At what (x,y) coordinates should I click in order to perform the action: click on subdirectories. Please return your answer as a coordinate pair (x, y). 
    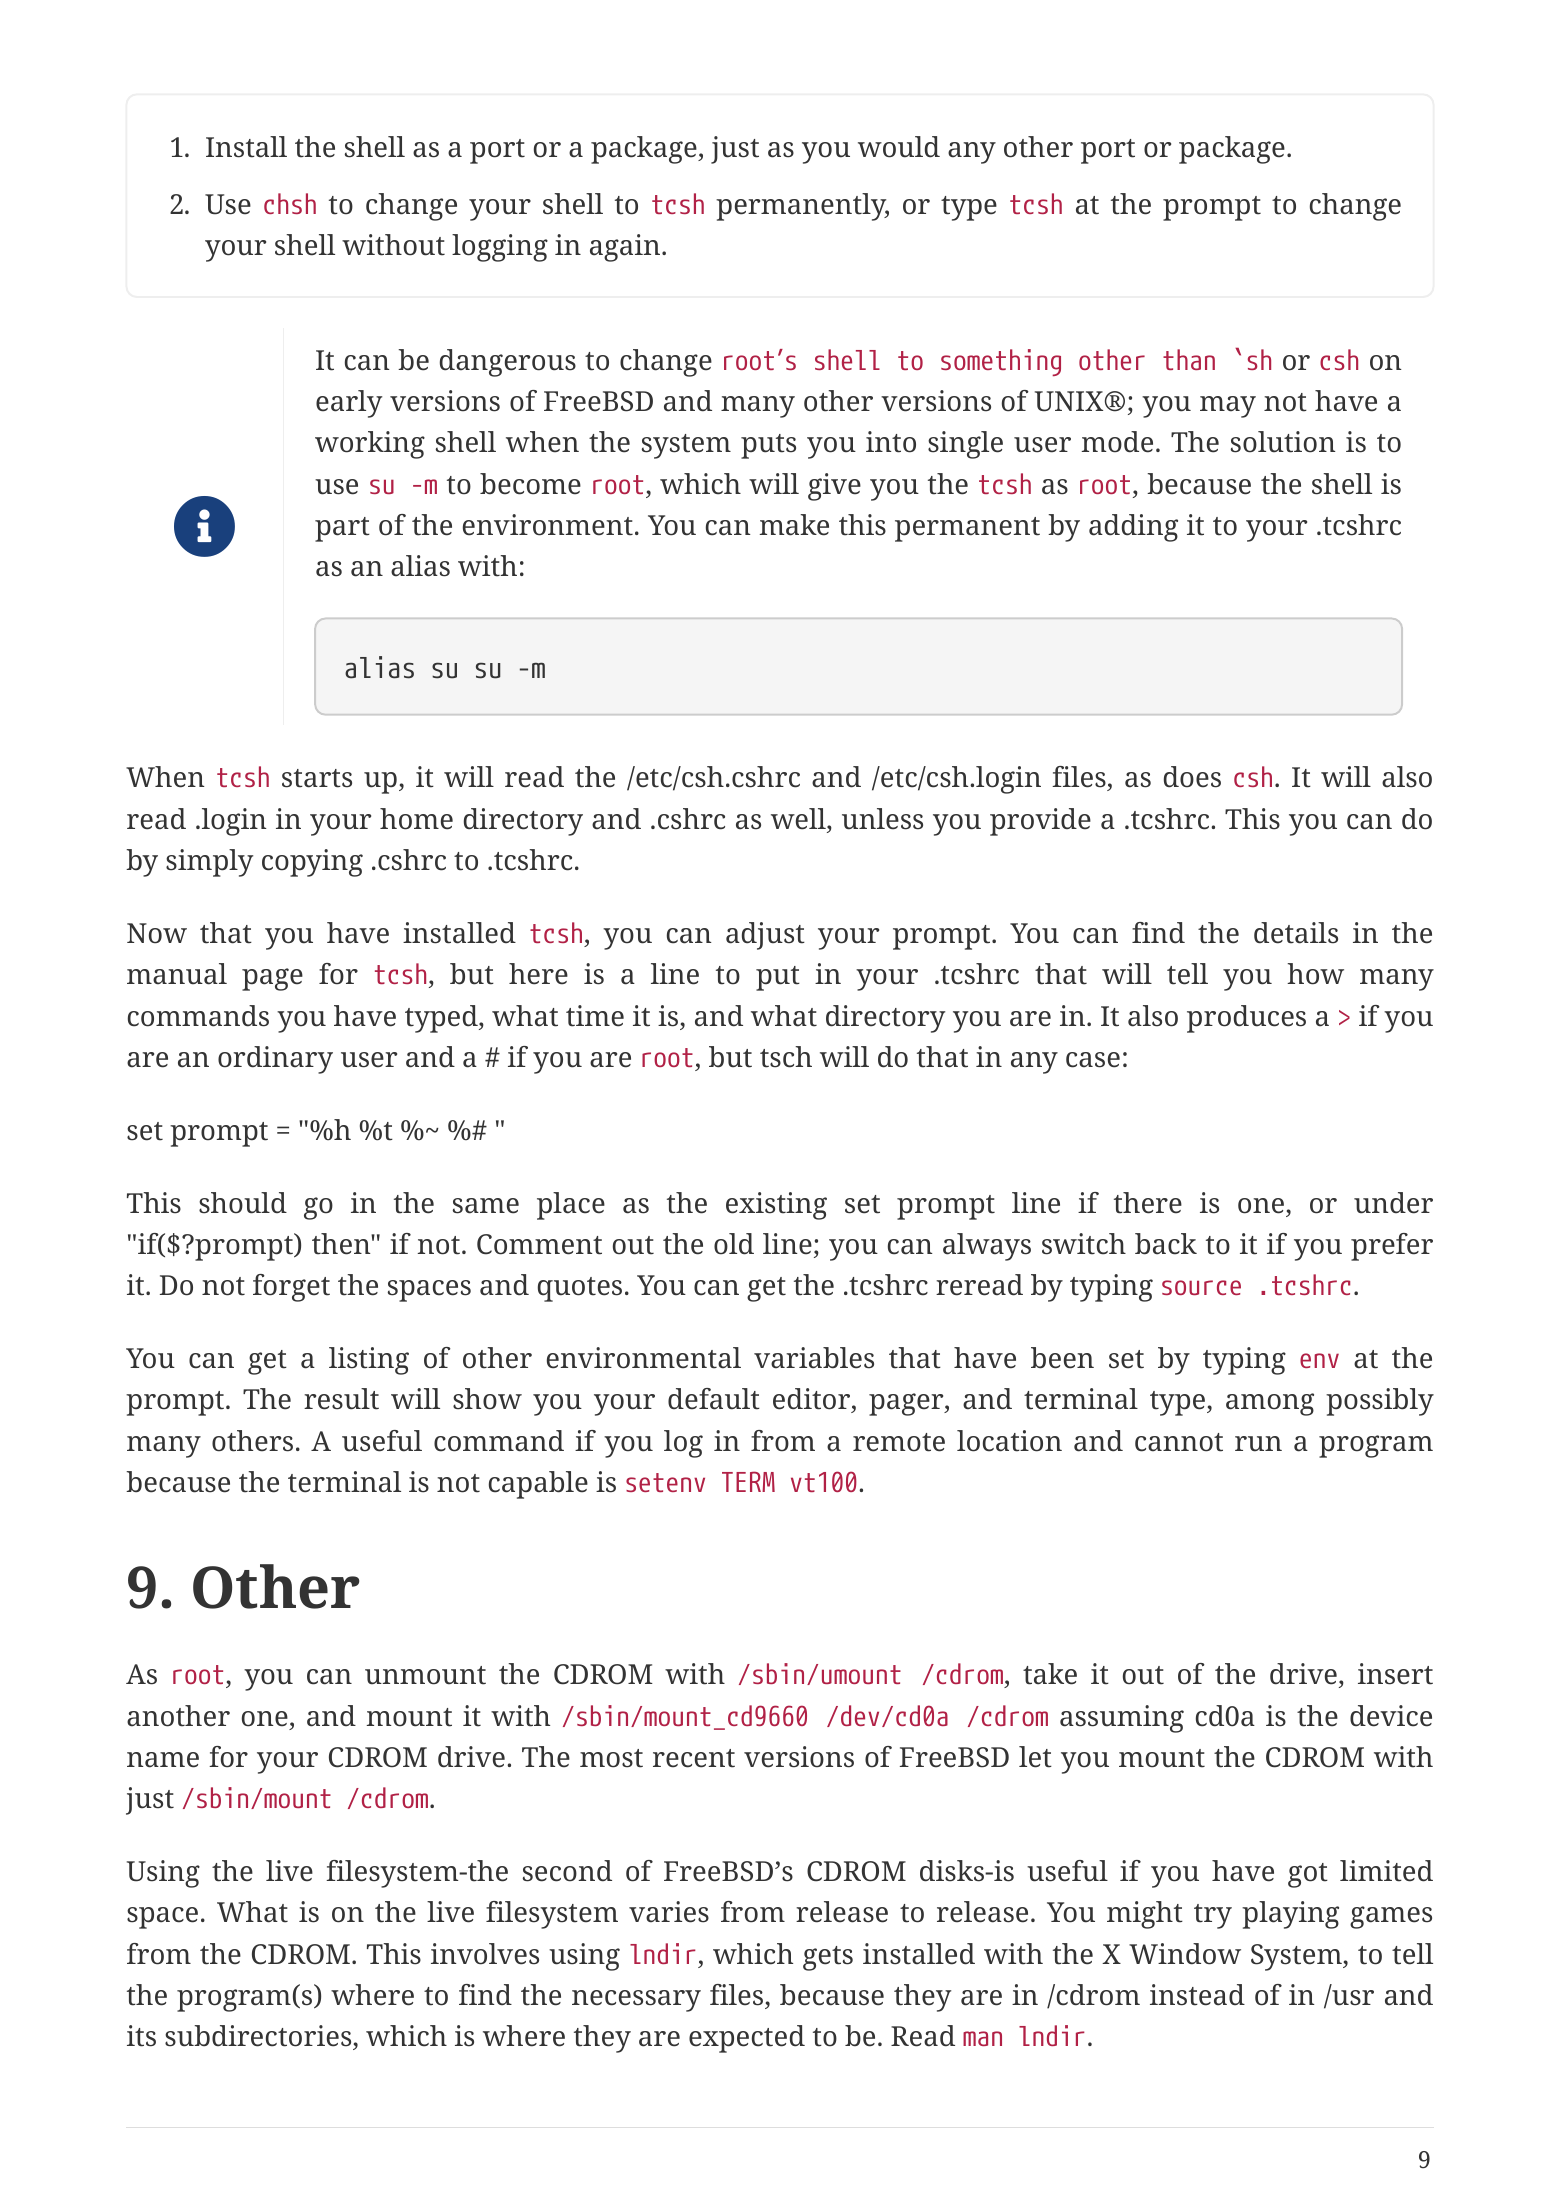
    Looking at the image, I should click on (259, 2037).
